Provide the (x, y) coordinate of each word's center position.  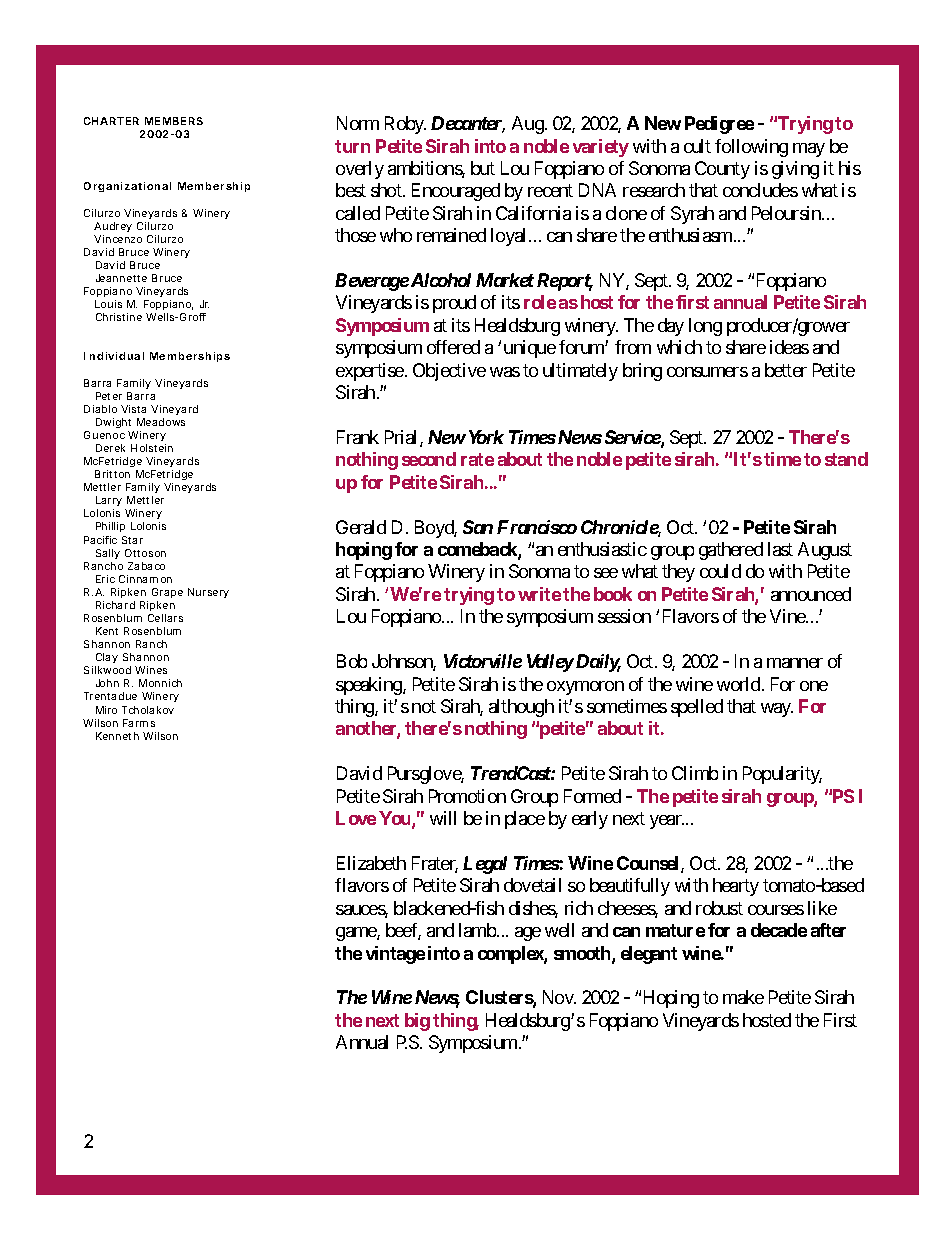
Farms (139, 723)
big (417, 1022)
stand (846, 459)
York (486, 437)
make (743, 997)
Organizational (127, 187)
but (483, 168)
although (521, 708)
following (751, 148)
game (357, 934)
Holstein (152, 448)
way (777, 710)
